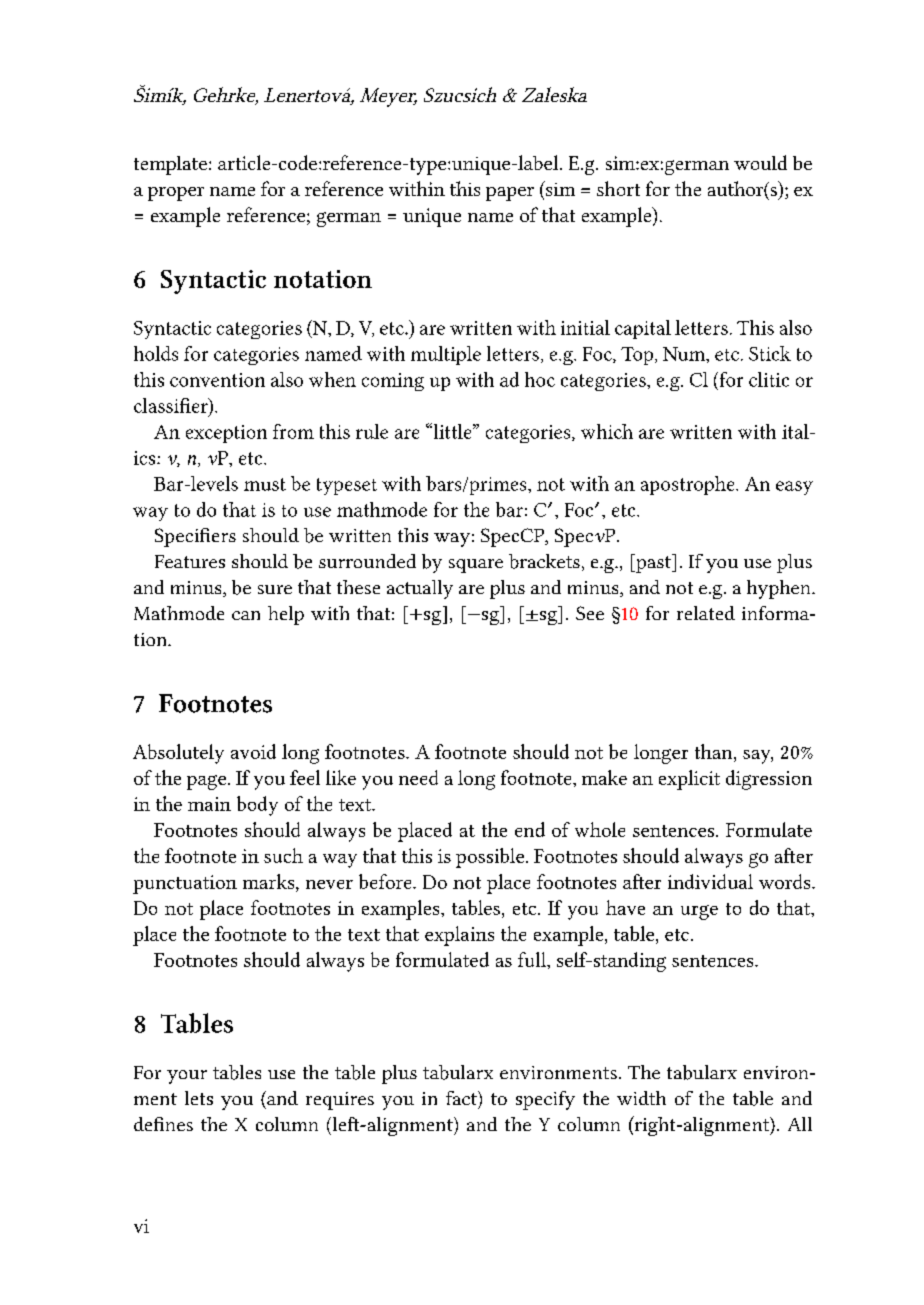 The image size is (924, 1305). What do you see at coordinates (176, 194) in the screenshot?
I see `proper` at bounding box center [176, 194].
